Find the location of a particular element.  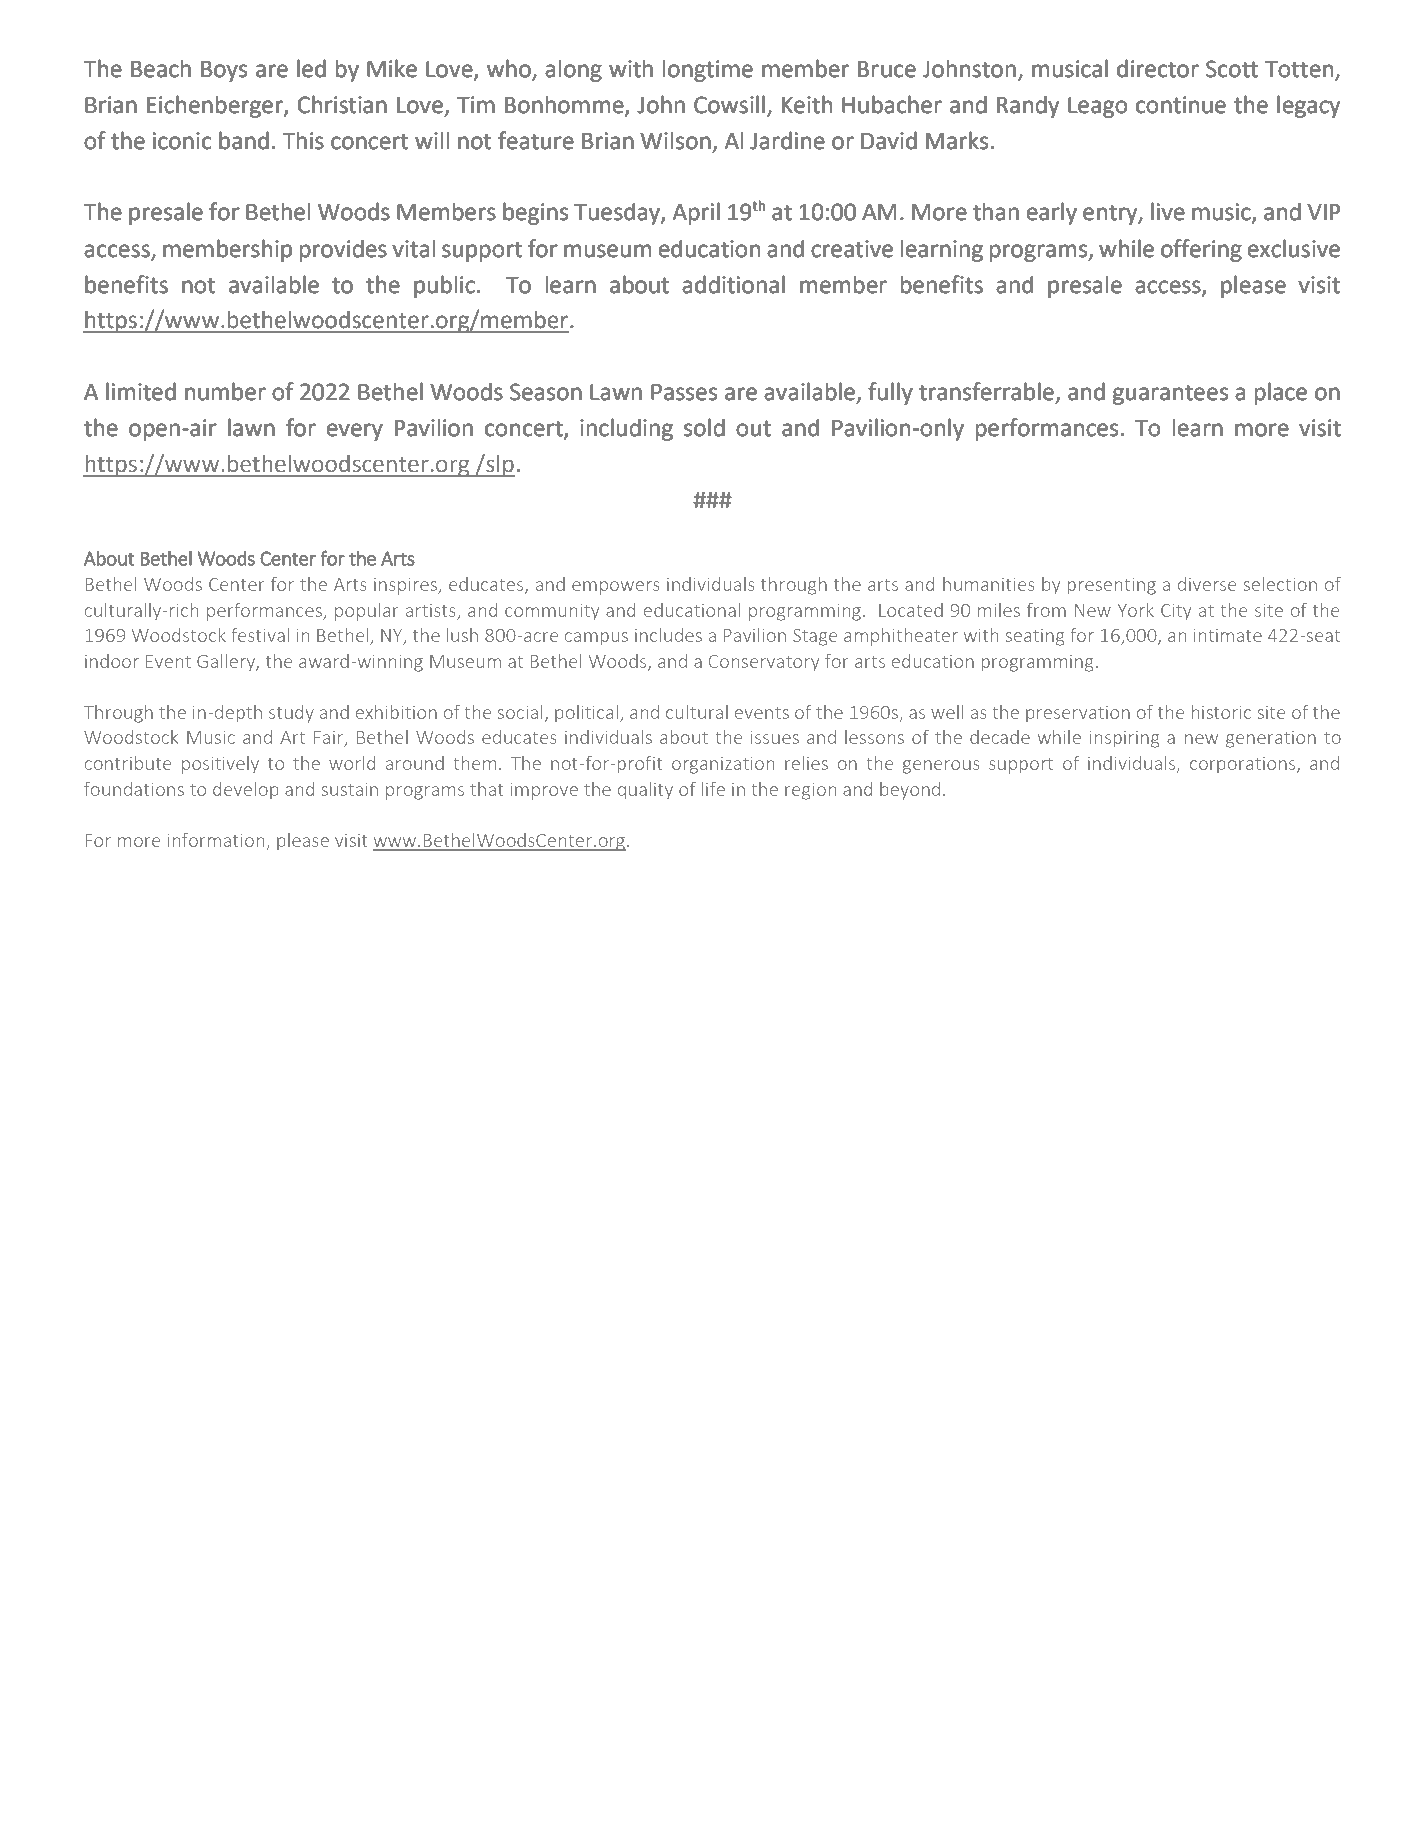

number is located at coordinates (225, 391).
